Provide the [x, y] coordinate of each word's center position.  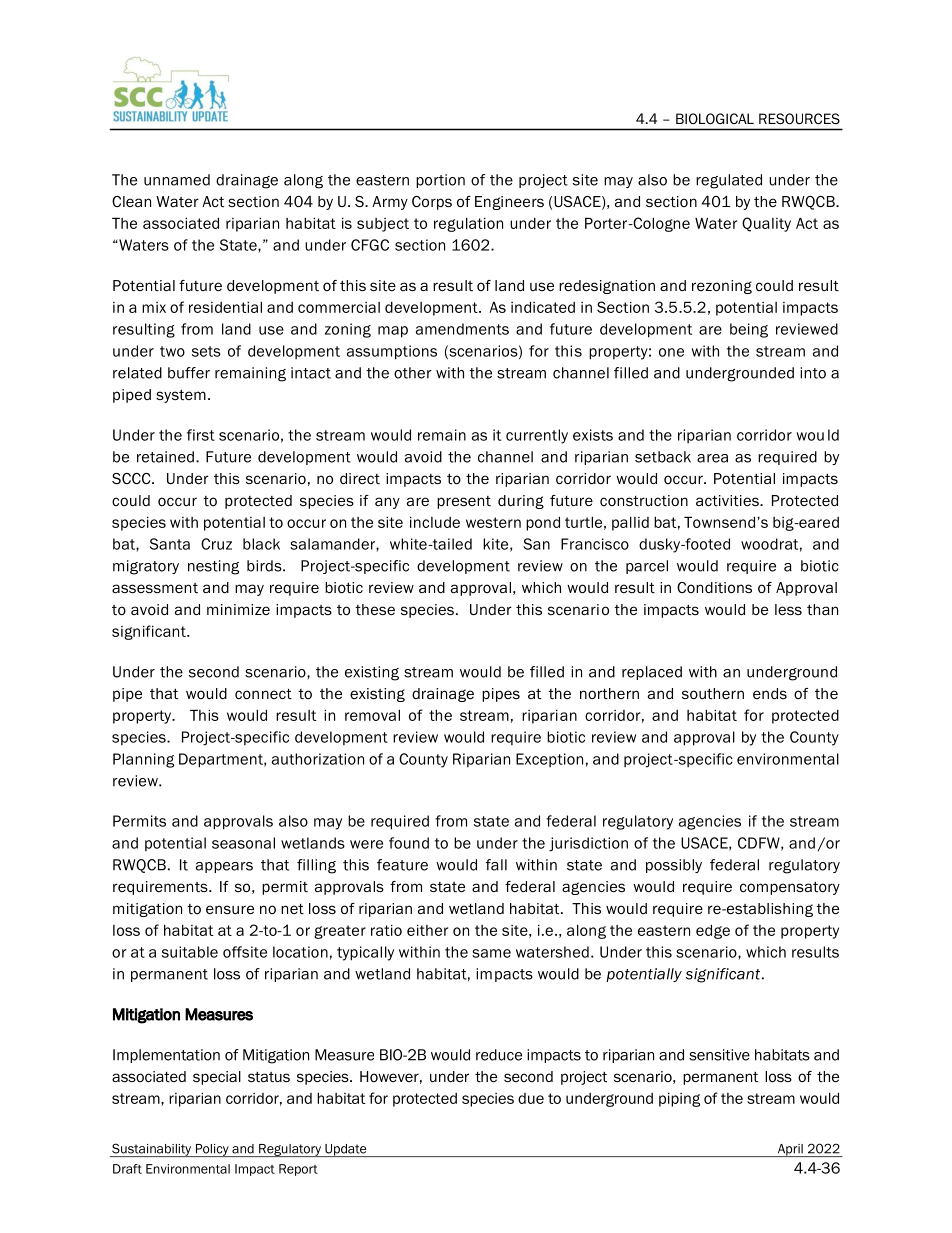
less [788, 609]
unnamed [177, 180]
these [375, 610]
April [790, 1150]
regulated [729, 181]
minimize [238, 609]
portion [440, 181]
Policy [212, 1150]
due [531, 1098]
